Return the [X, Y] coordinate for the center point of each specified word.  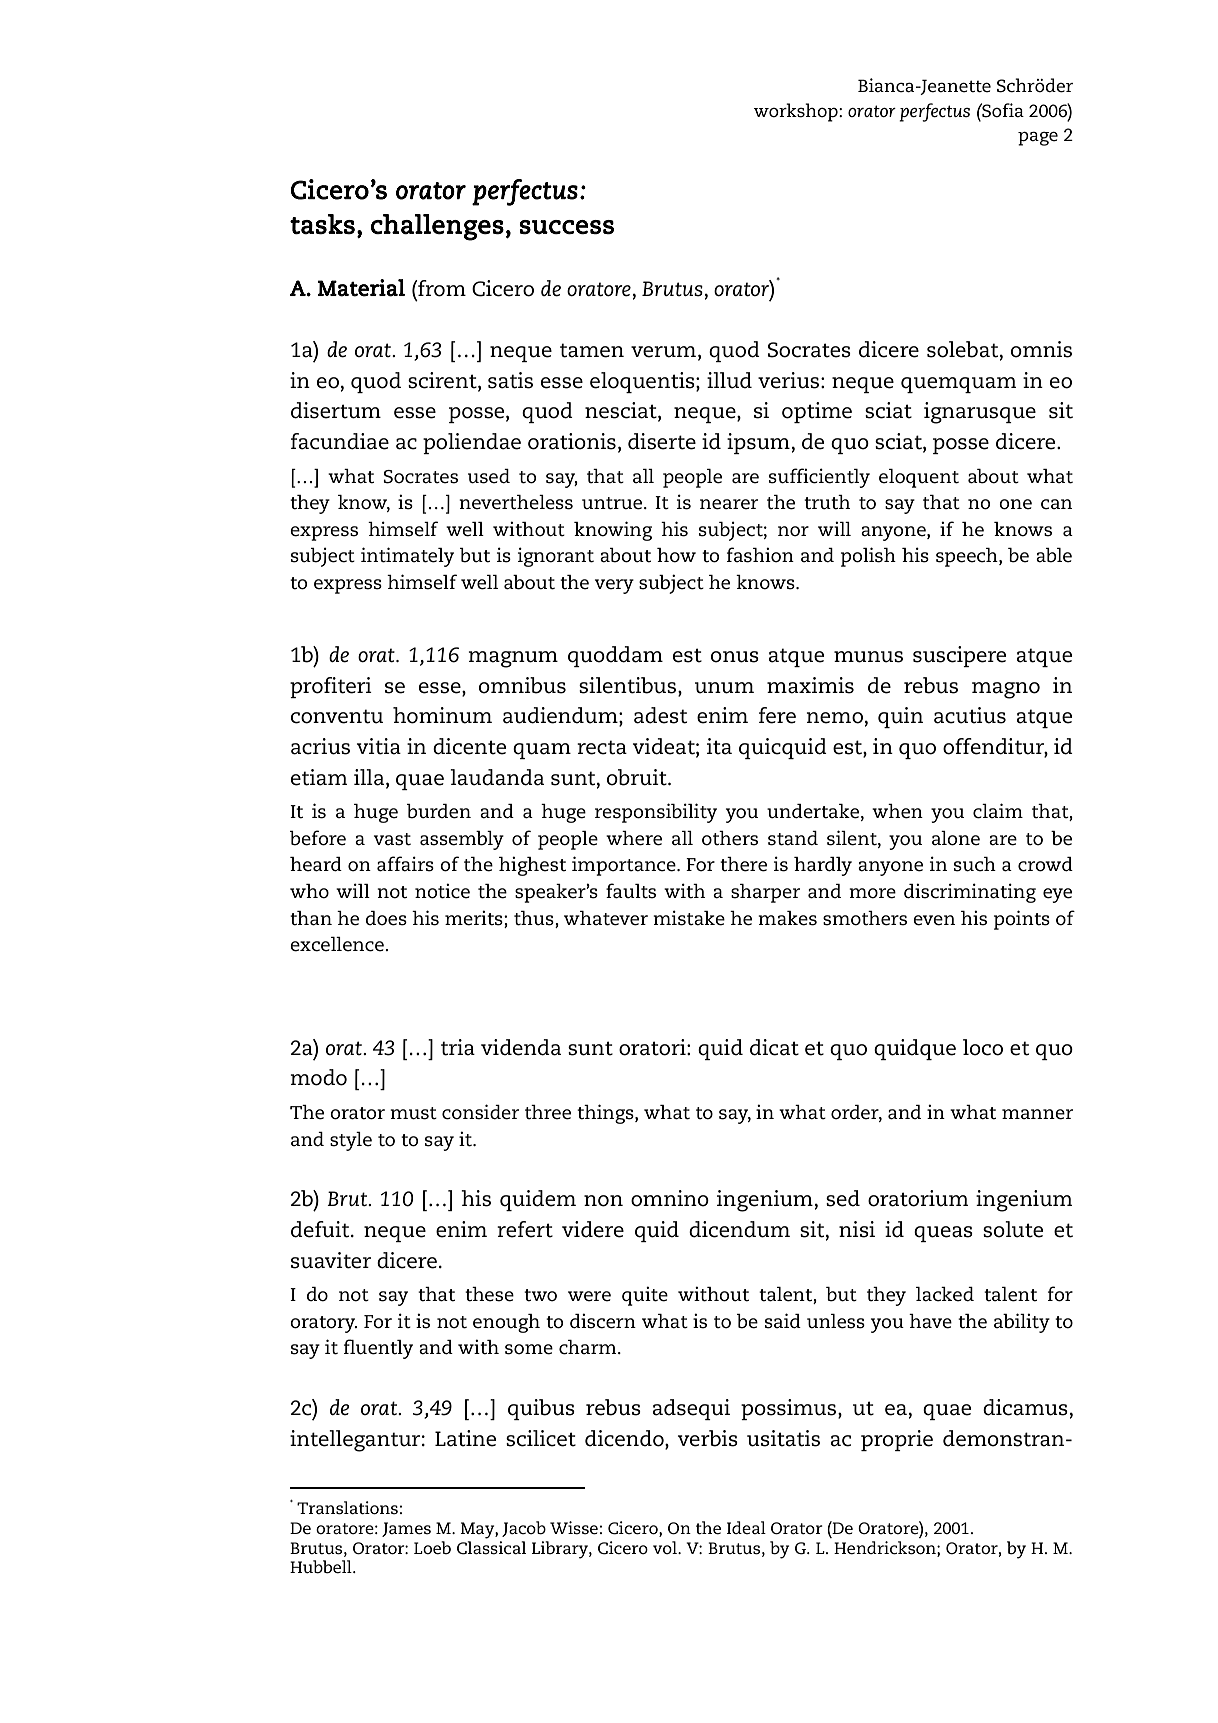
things [606, 1114]
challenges [437, 227]
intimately [407, 557]
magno [1006, 690]
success [566, 227]
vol [666, 1547]
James [406, 1529]
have [930, 1321]
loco [983, 1047]
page [1038, 139]
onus [735, 657]
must [413, 1113]
